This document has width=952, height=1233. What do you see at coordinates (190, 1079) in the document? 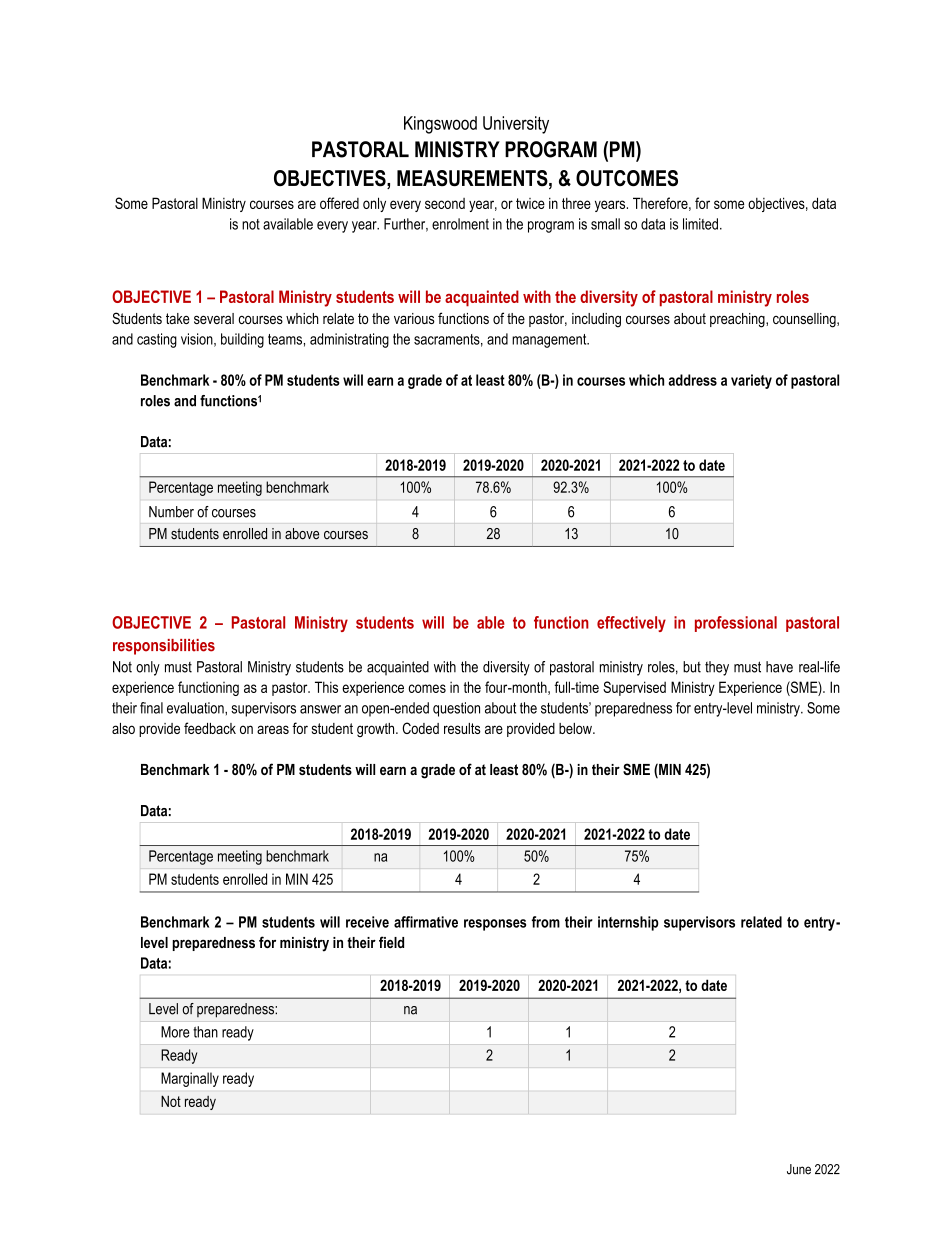
I see `Marginally` at bounding box center [190, 1079].
